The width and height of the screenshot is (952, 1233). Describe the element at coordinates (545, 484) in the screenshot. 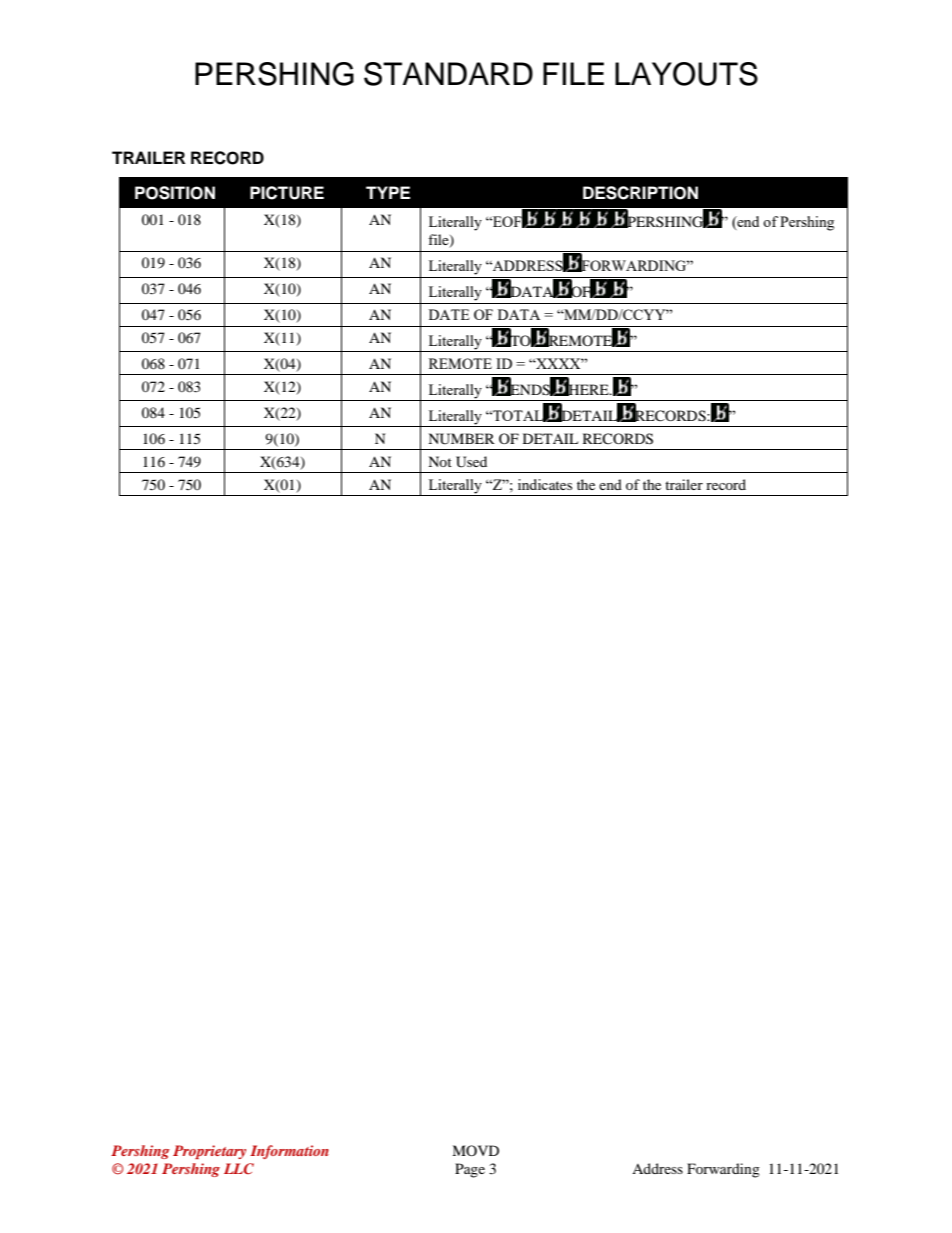

I see `indicates` at that location.
